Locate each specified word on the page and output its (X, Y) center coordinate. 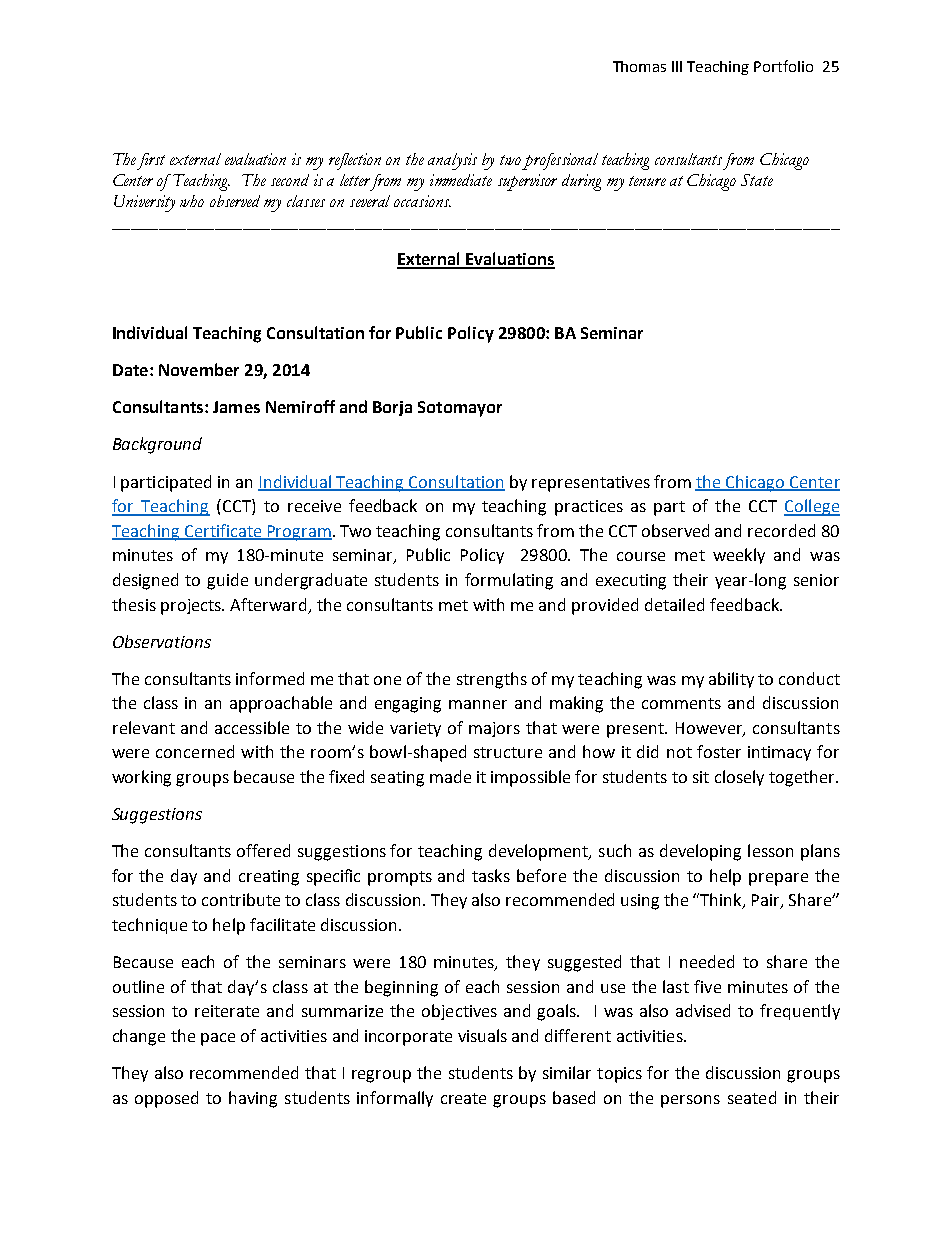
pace (218, 1039)
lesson (770, 850)
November (199, 369)
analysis (452, 161)
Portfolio (783, 66)
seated (752, 1097)
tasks (491, 875)
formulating (509, 581)
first (151, 161)
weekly (739, 556)
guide (227, 581)
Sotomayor (460, 409)
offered (263, 850)
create (463, 1098)
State (757, 180)
